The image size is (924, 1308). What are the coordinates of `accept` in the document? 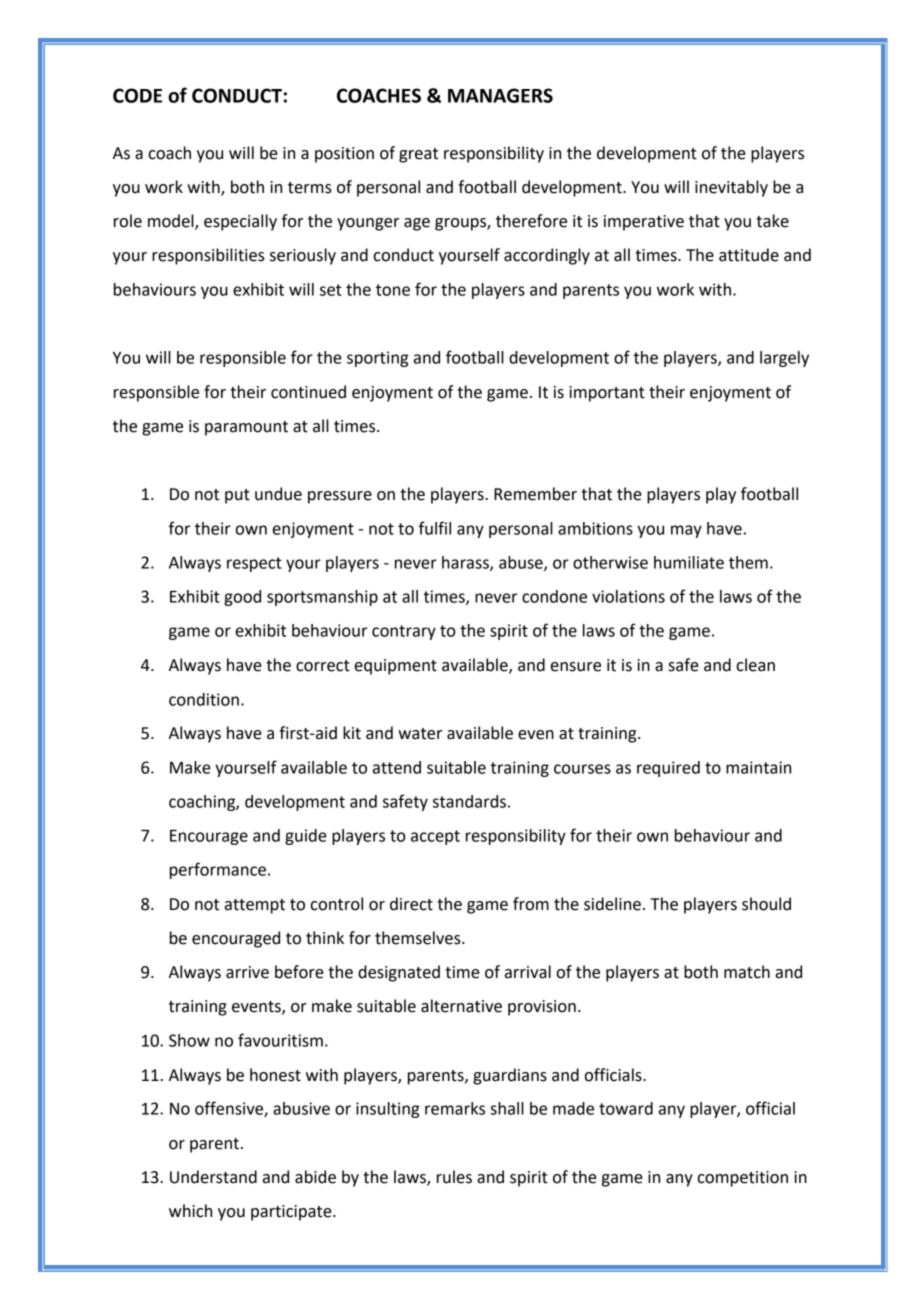 It's located at (435, 837).
